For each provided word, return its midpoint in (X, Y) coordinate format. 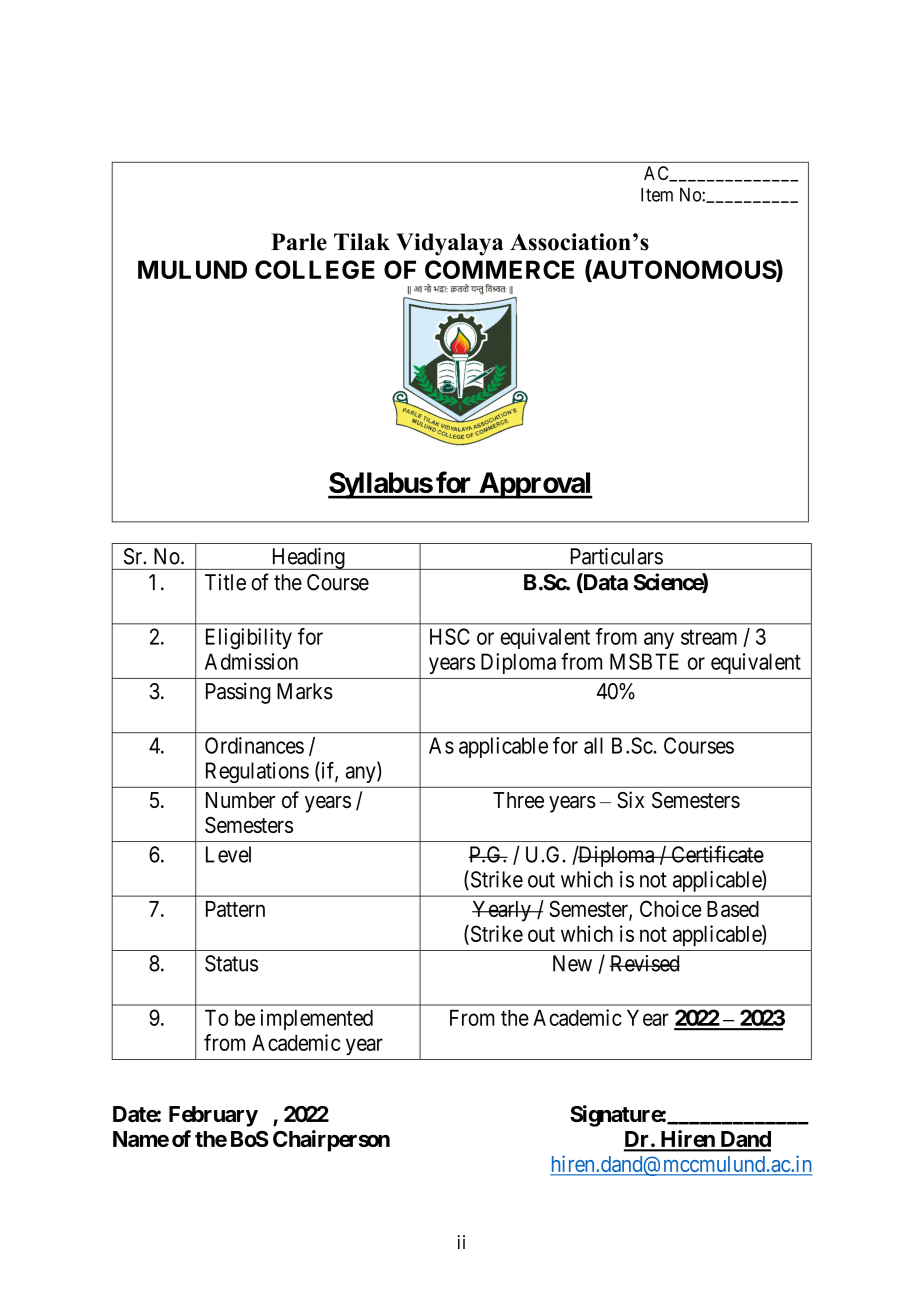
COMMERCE (499, 269)
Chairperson (331, 1141)
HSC (450, 636)
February (213, 1116)
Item (657, 194)
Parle (299, 242)
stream (709, 637)
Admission (251, 661)
